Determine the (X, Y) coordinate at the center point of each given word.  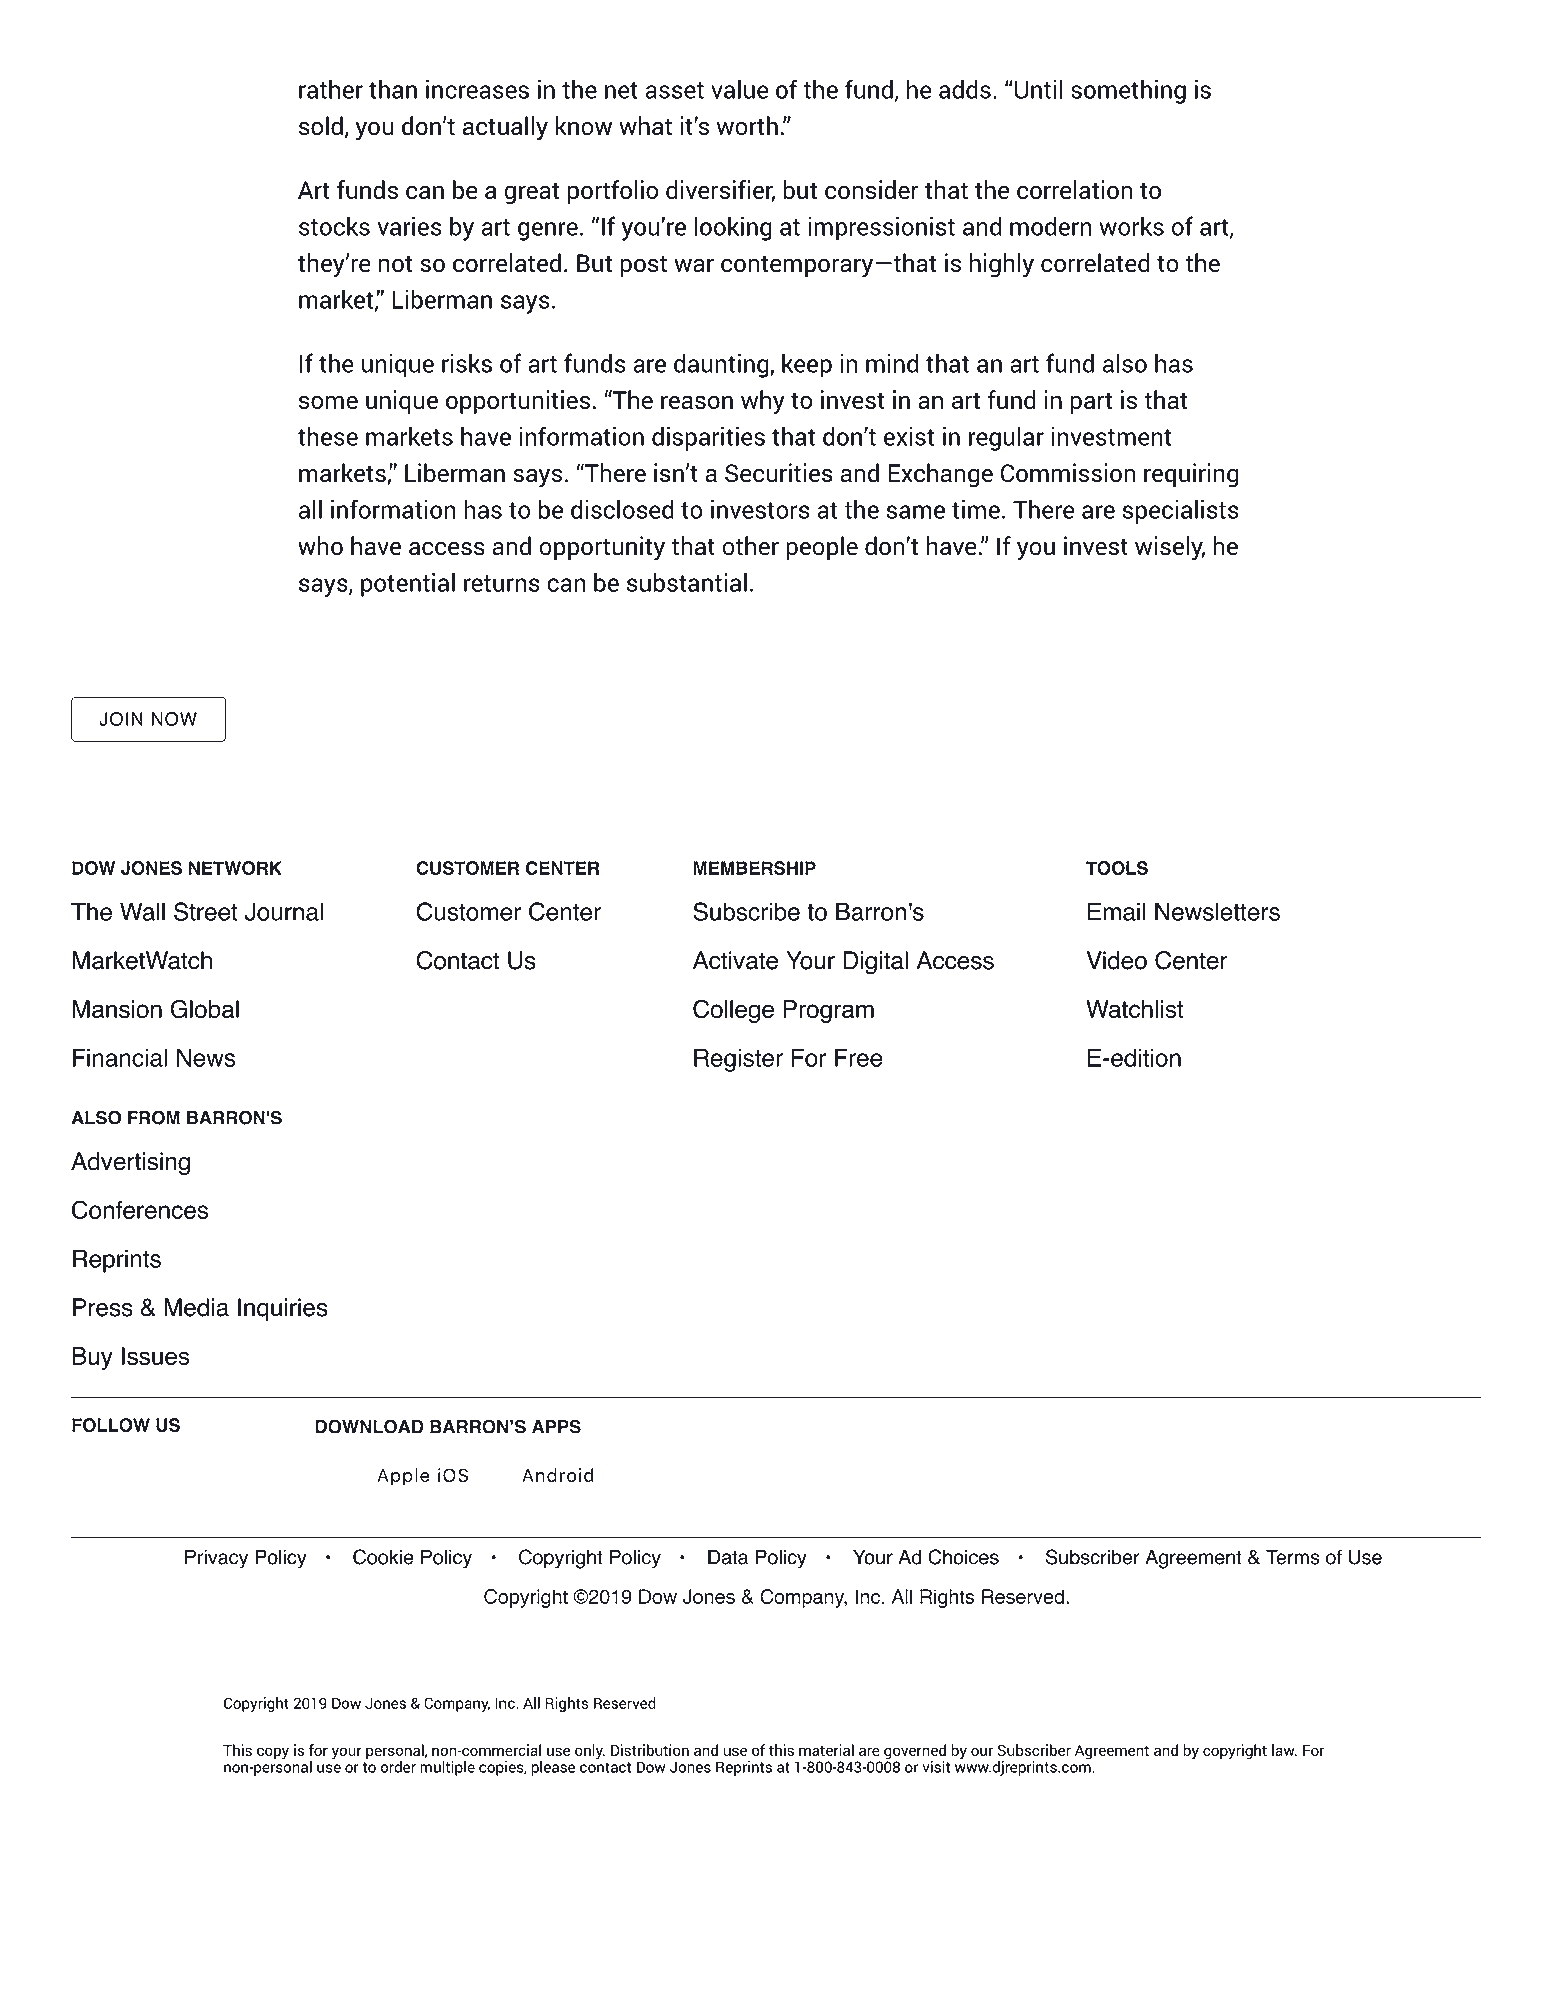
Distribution (650, 1750)
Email (1117, 911)
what (645, 126)
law (1284, 1750)
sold (321, 126)
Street (206, 911)
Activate (735, 960)
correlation (1075, 189)
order (398, 1767)
